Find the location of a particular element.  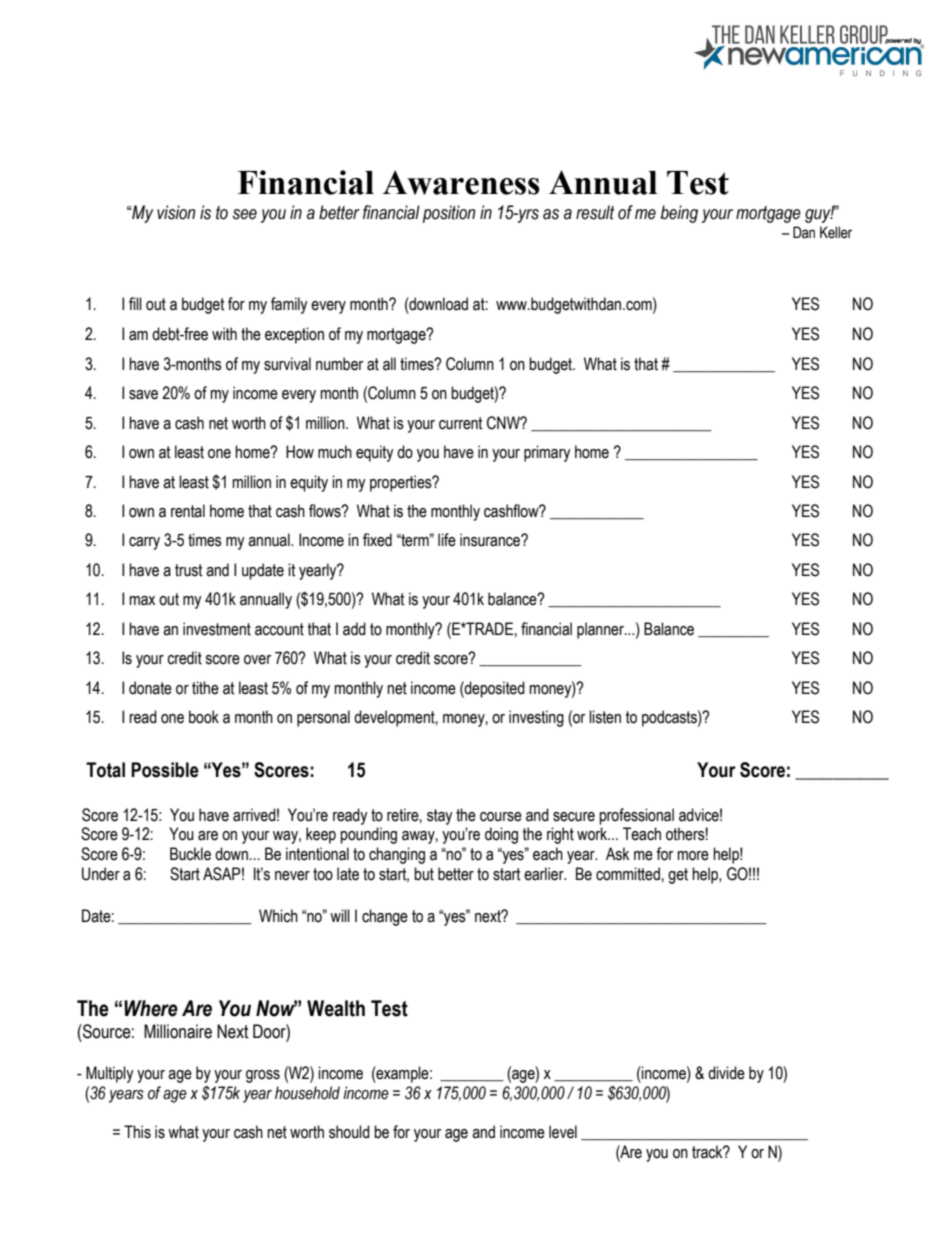

divide is located at coordinates (726, 1073).
